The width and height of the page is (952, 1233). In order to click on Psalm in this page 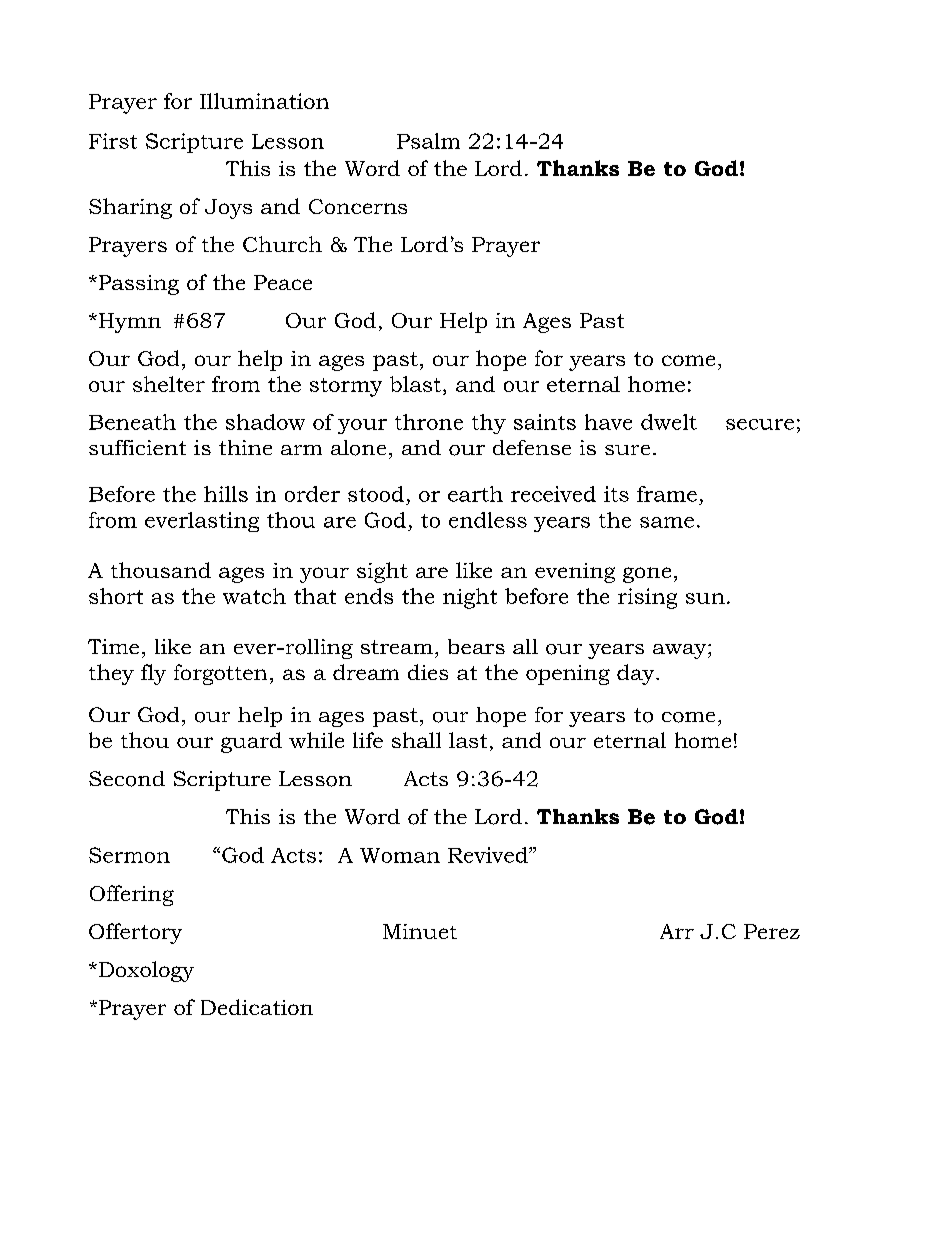, I will do `click(428, 141)`.
